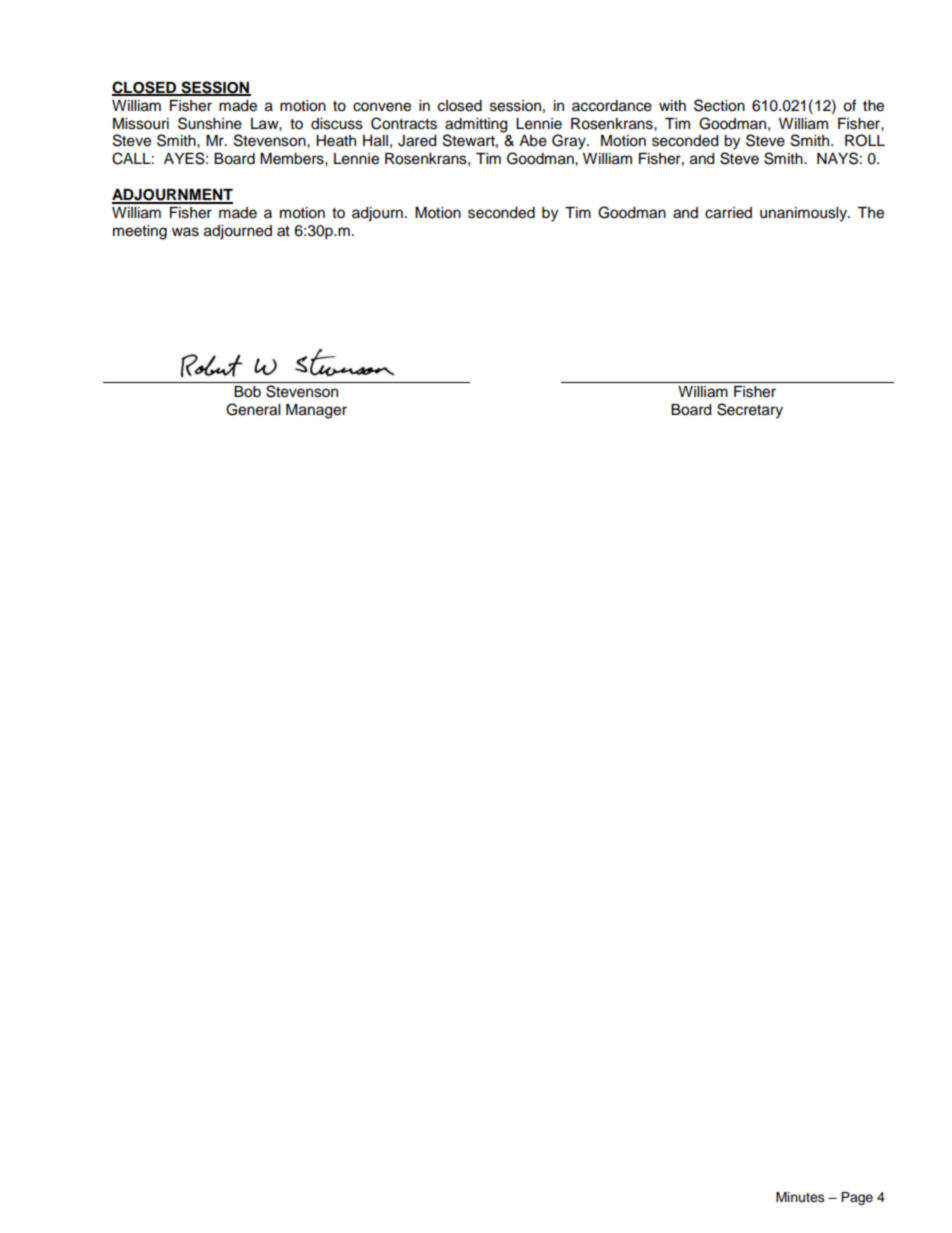  Describe the element at coordinates (253, 409) in the screenshot. I see `General` at that location.
